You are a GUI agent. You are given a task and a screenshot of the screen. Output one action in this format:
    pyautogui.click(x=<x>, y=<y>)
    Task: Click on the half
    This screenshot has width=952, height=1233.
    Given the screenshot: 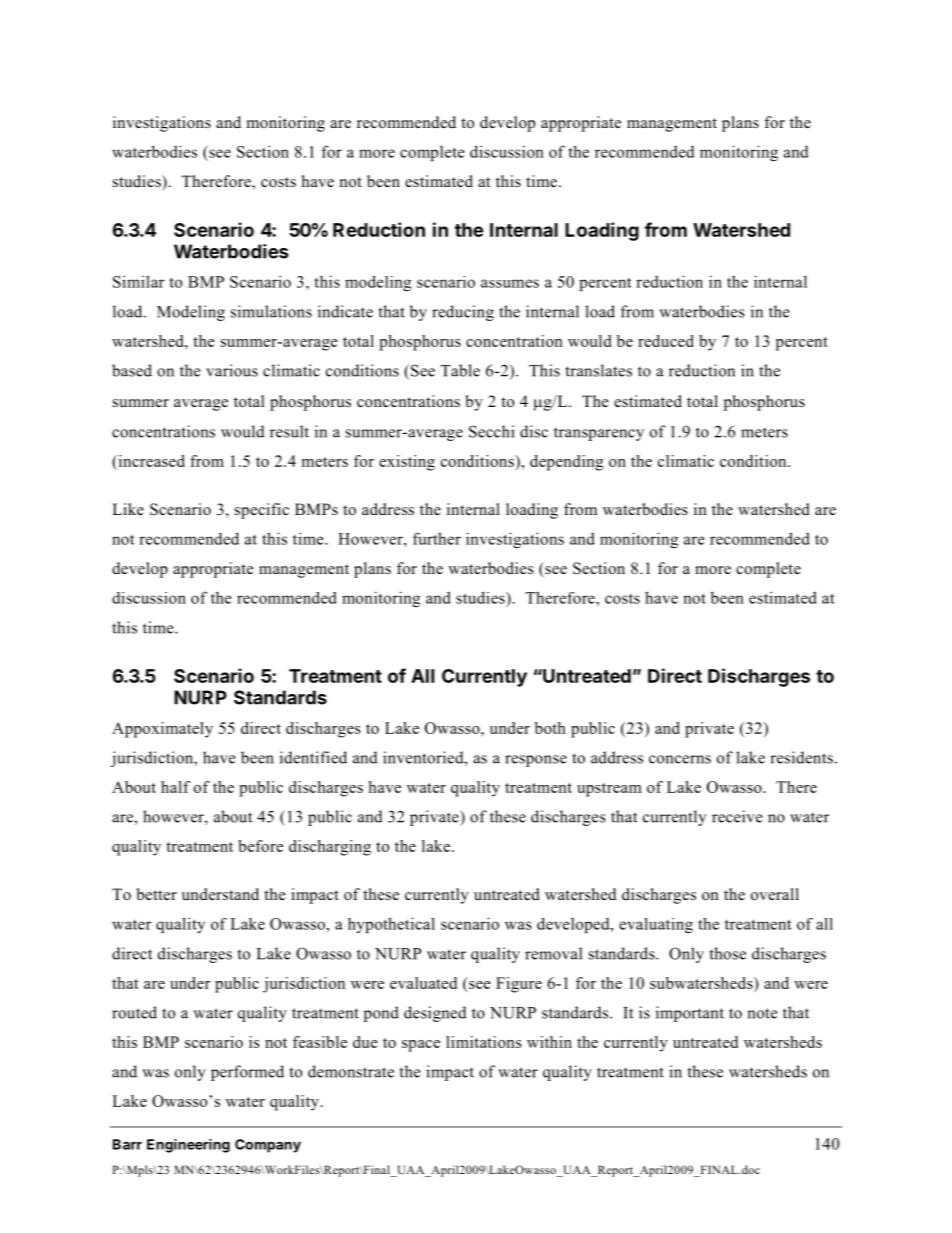 What is the action you would take?
    pyautogui.click(x=175, y=787)
